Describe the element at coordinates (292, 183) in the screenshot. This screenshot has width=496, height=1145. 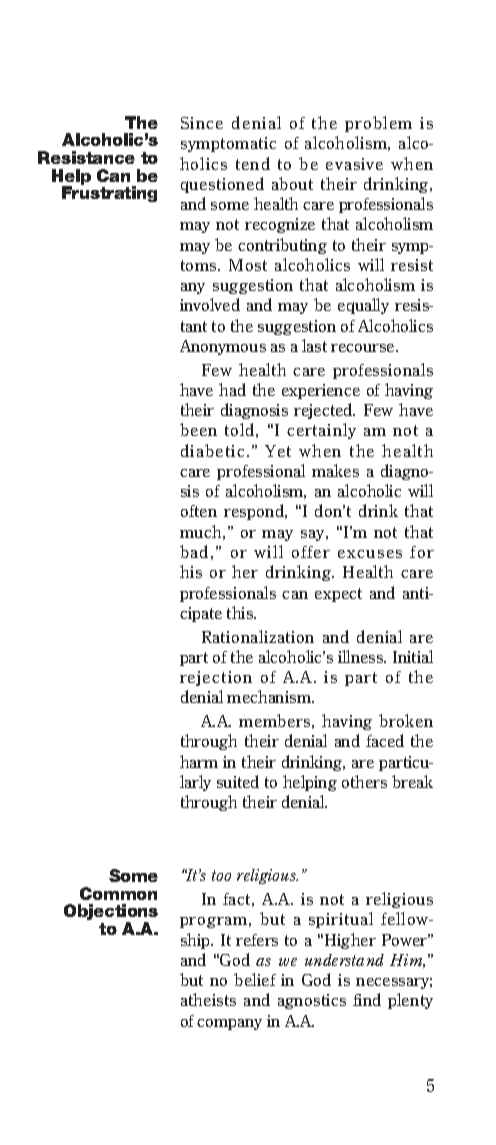
I see `about` at that location.
